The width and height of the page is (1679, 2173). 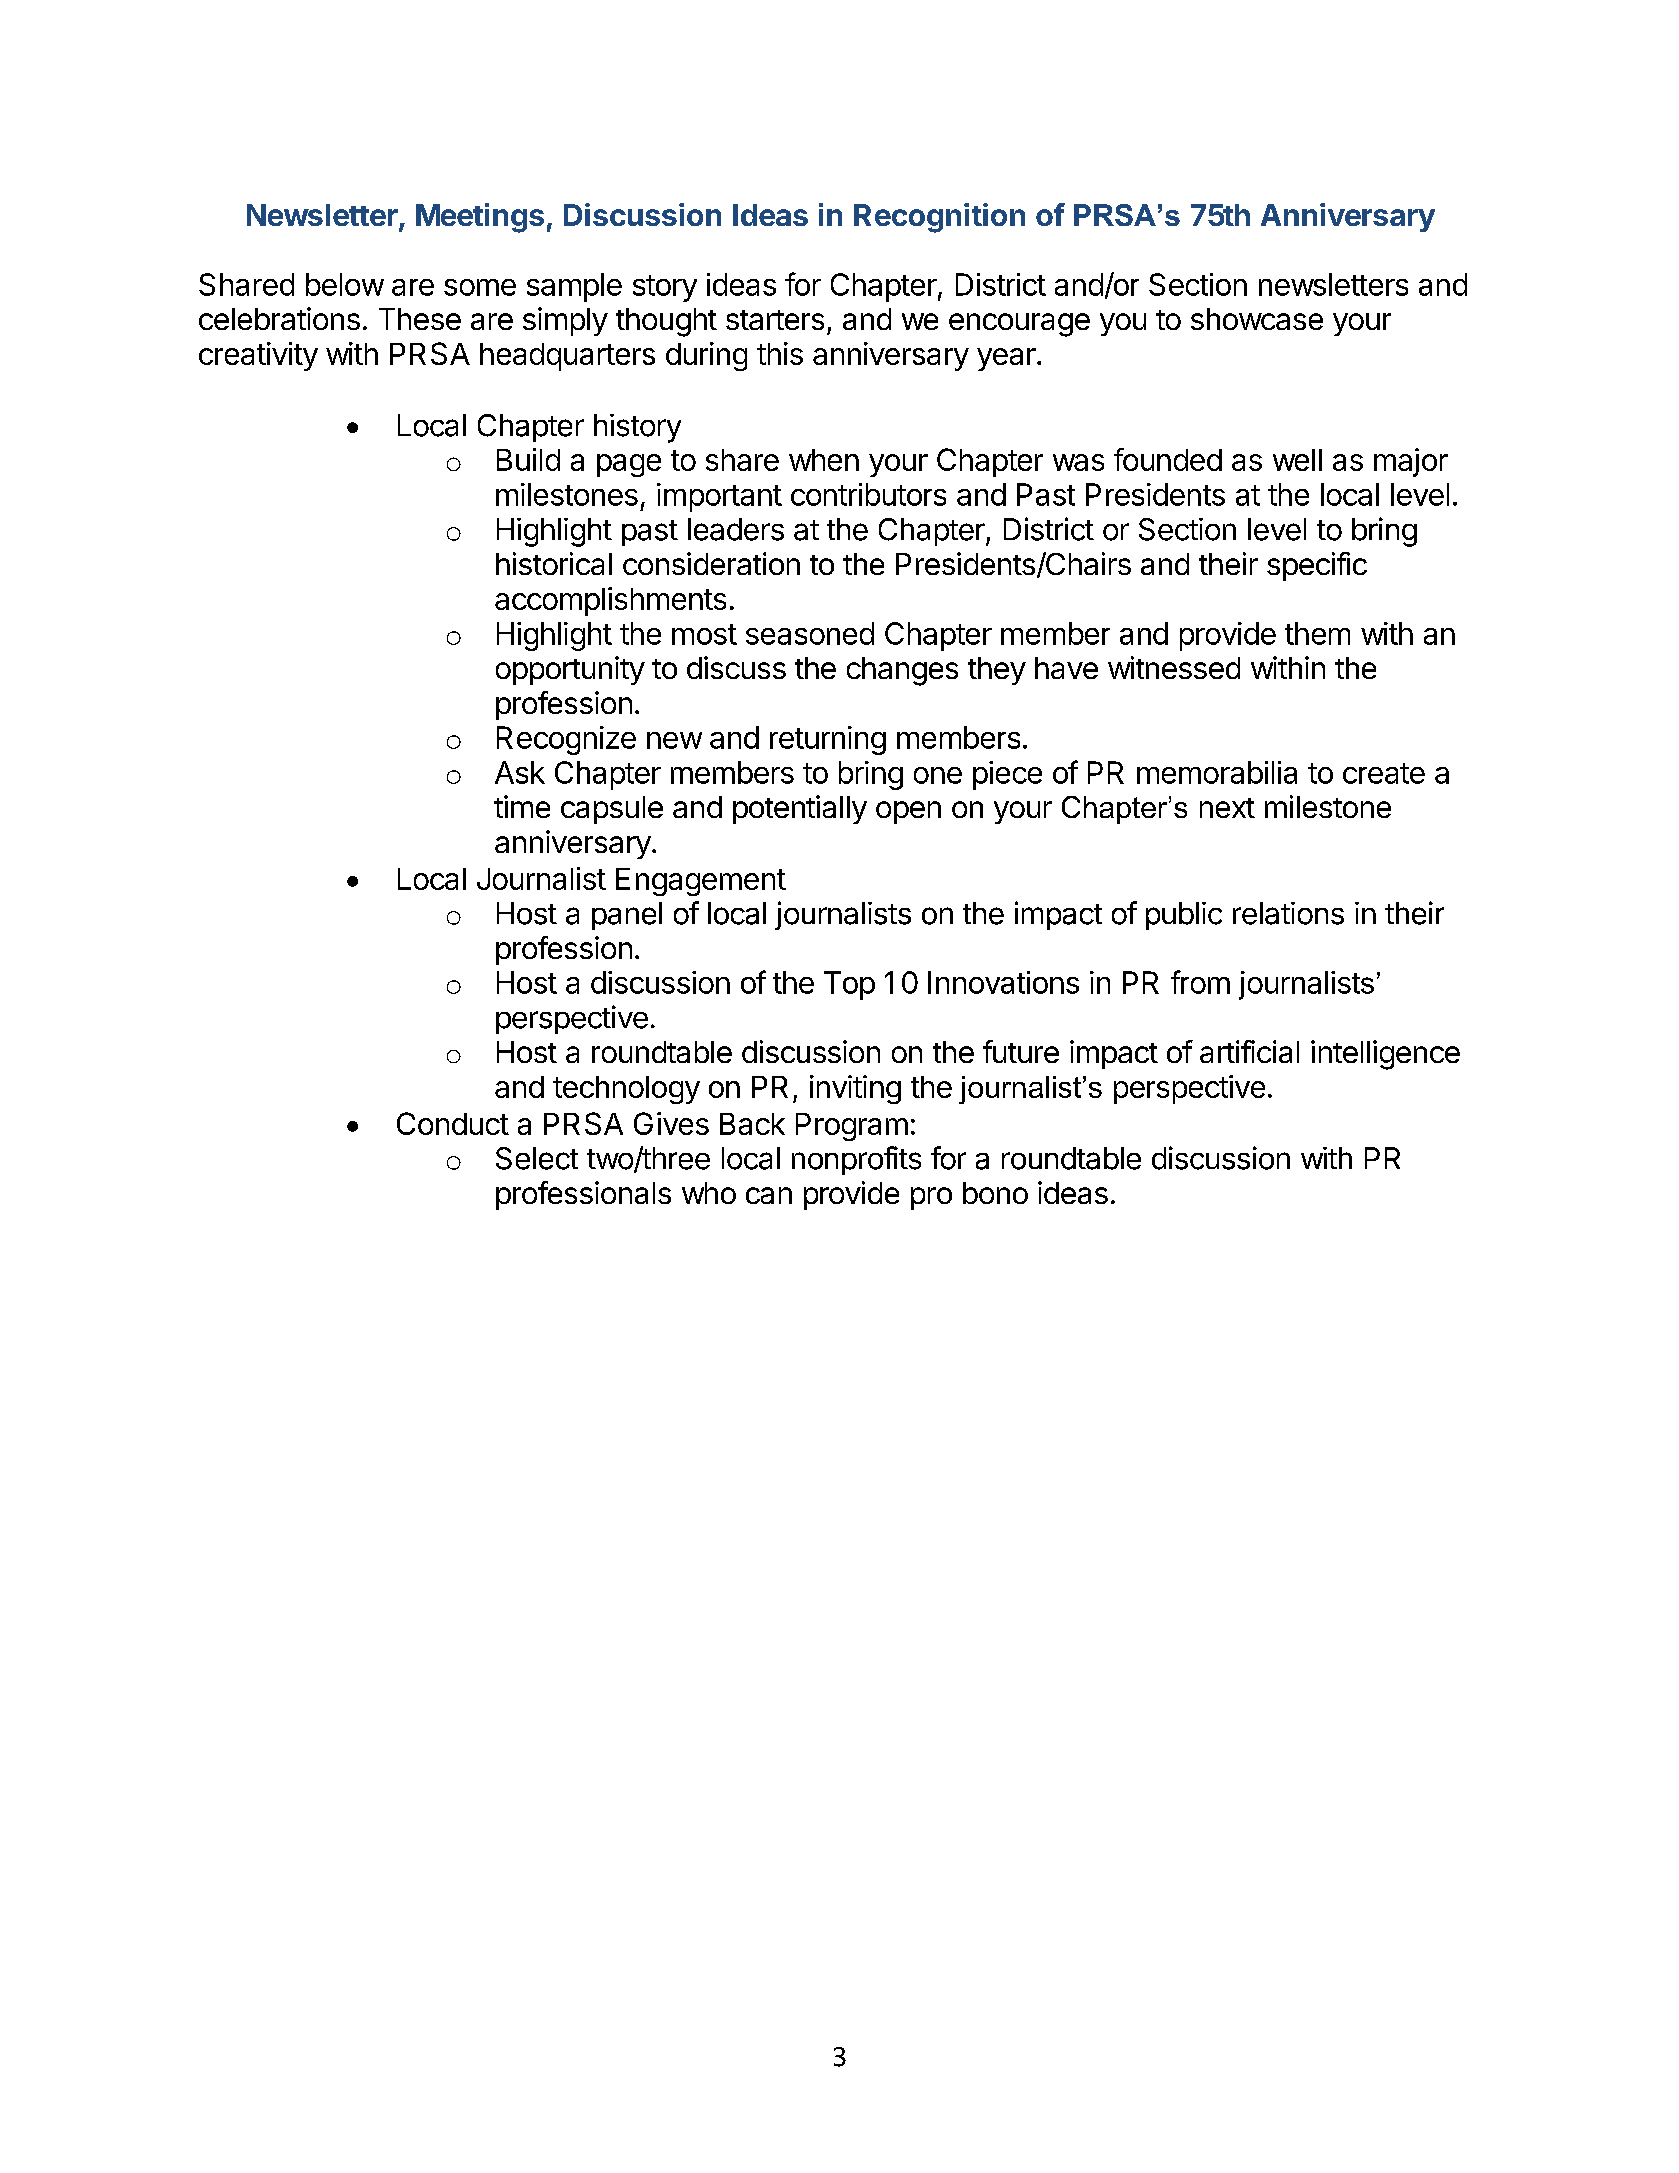 I want to click on Top, so click(x=849, y=985).
